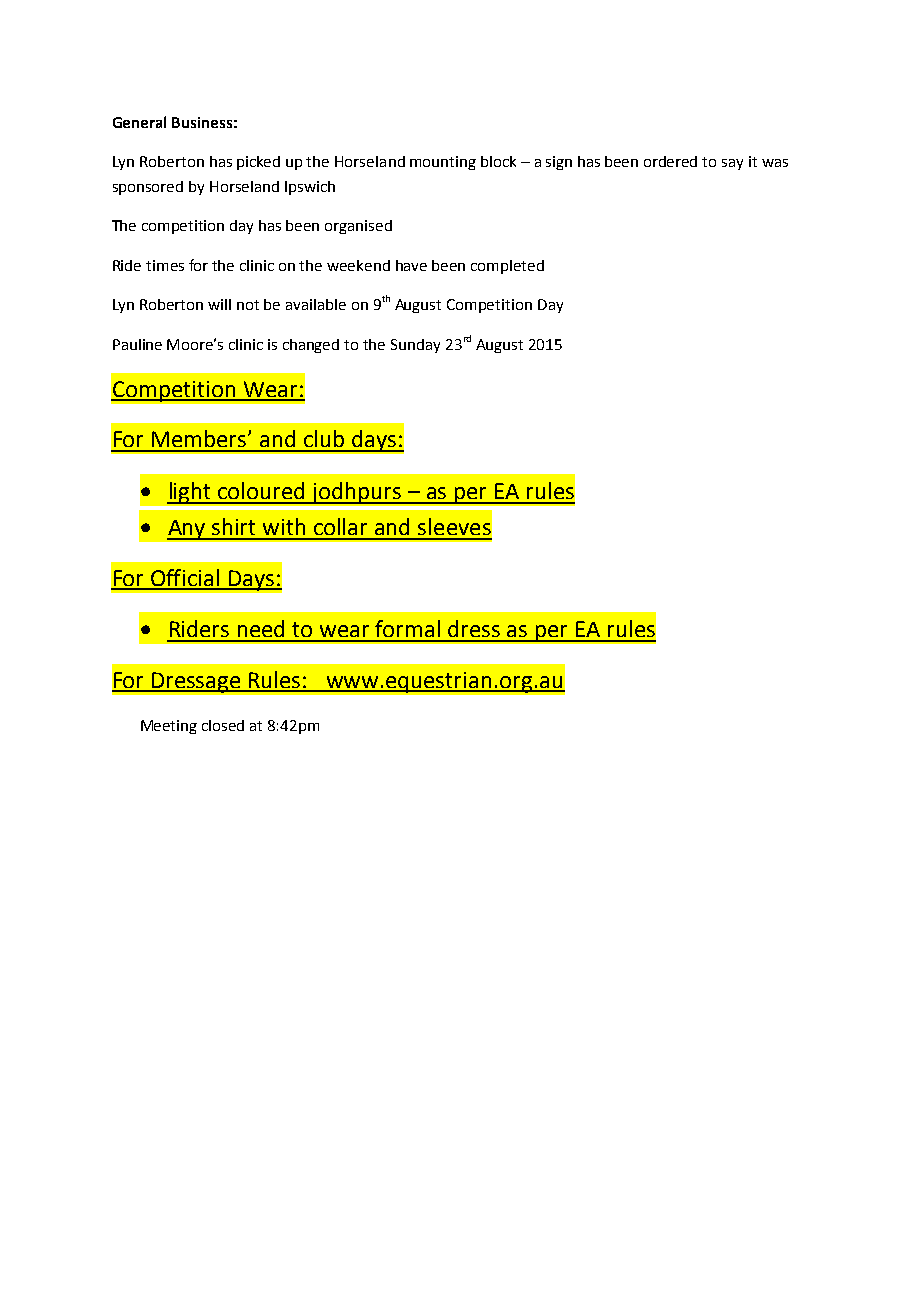 Image resolution: width=924 pixels, height=1308 pixels. I want to click on Sunday, so click(415, 346).
